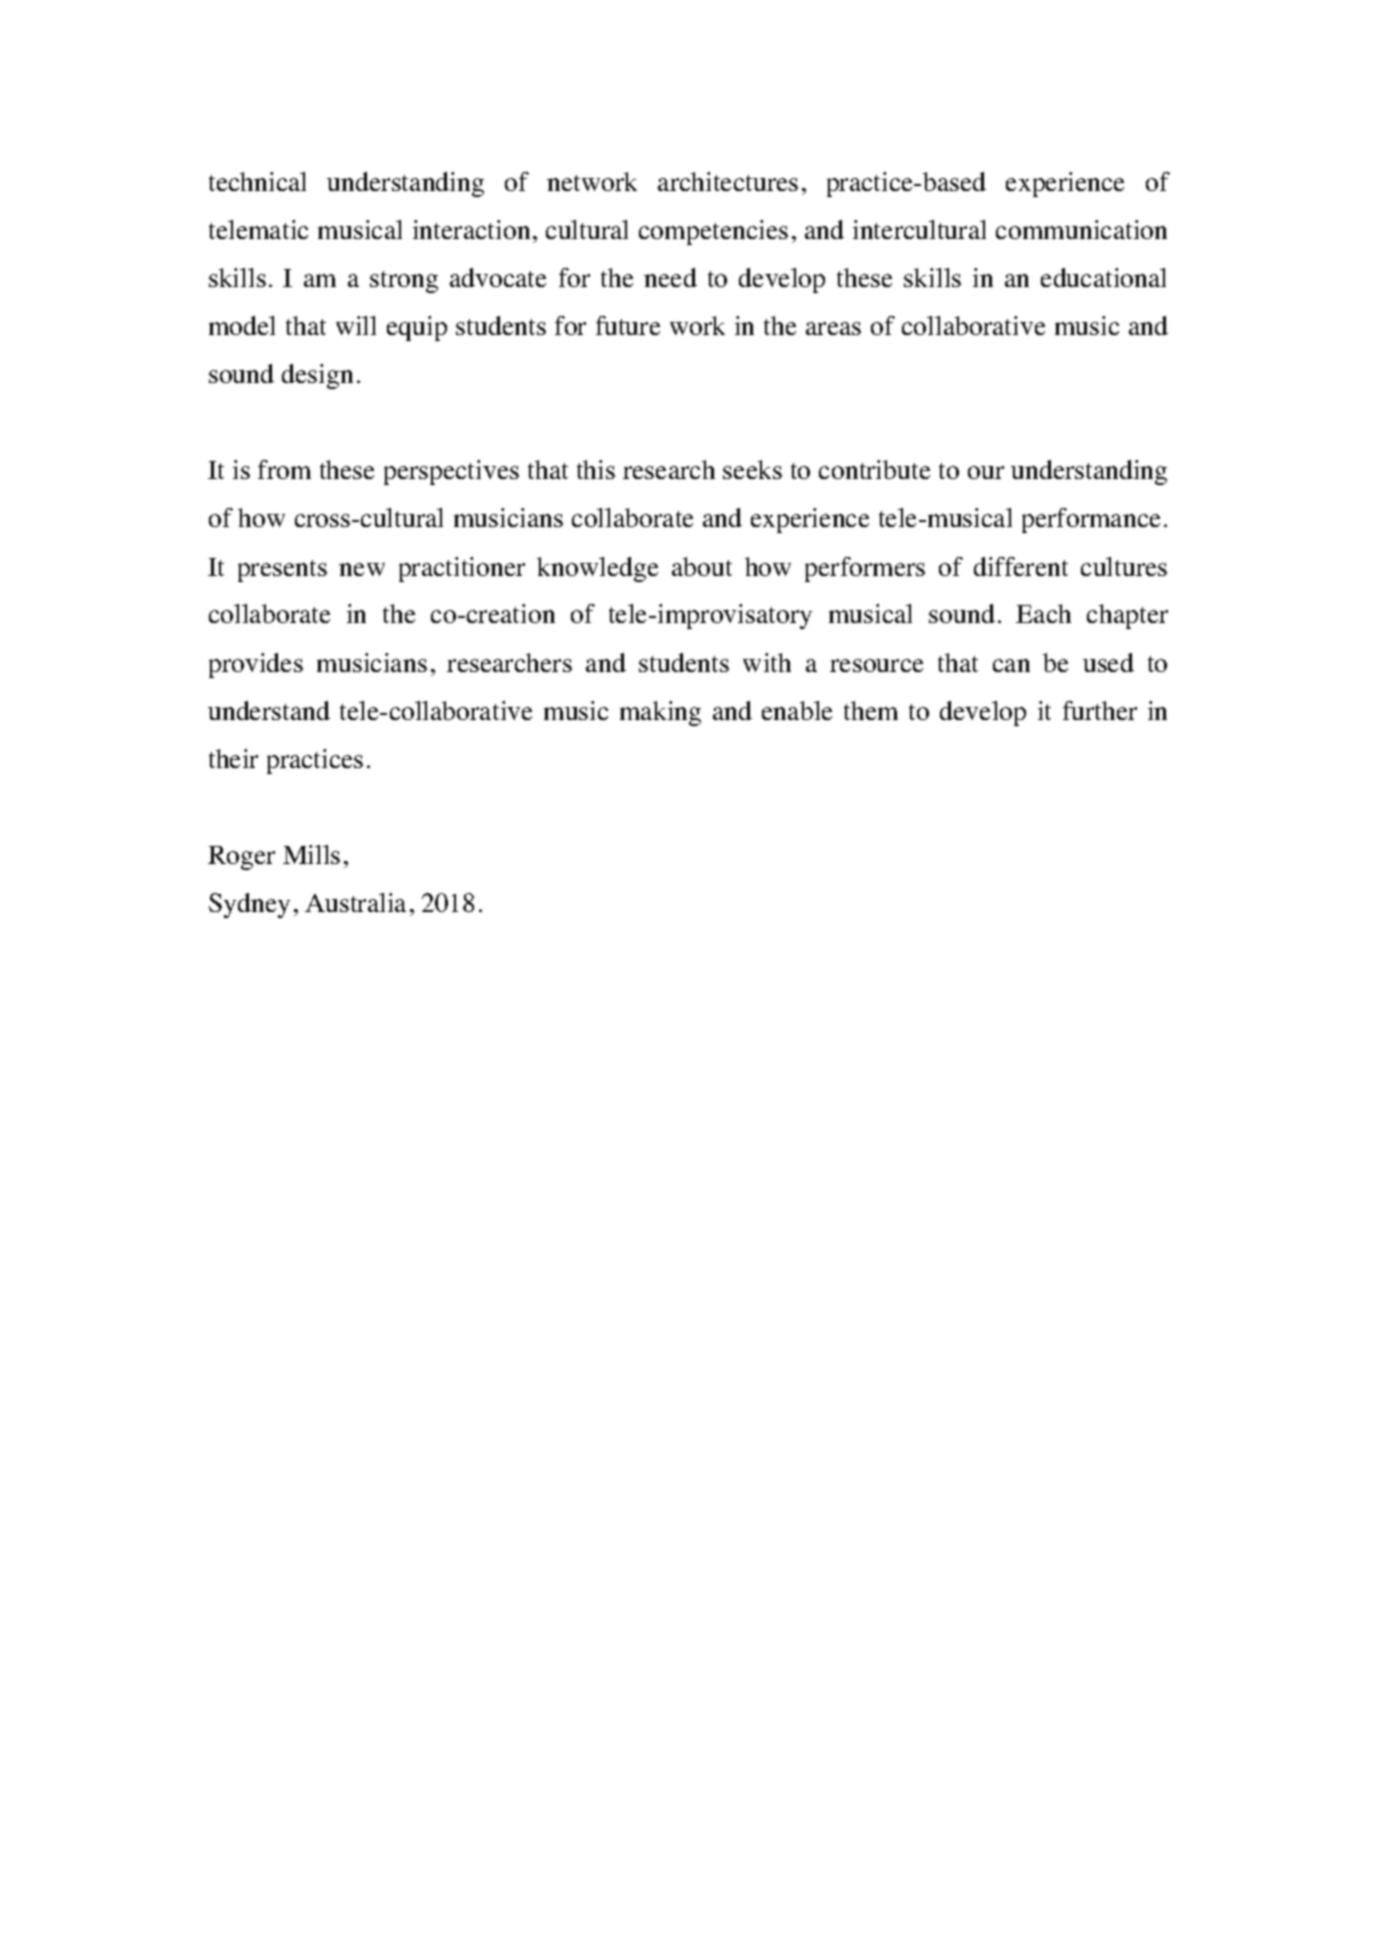  I want to click on technical, so click(257, 181).
